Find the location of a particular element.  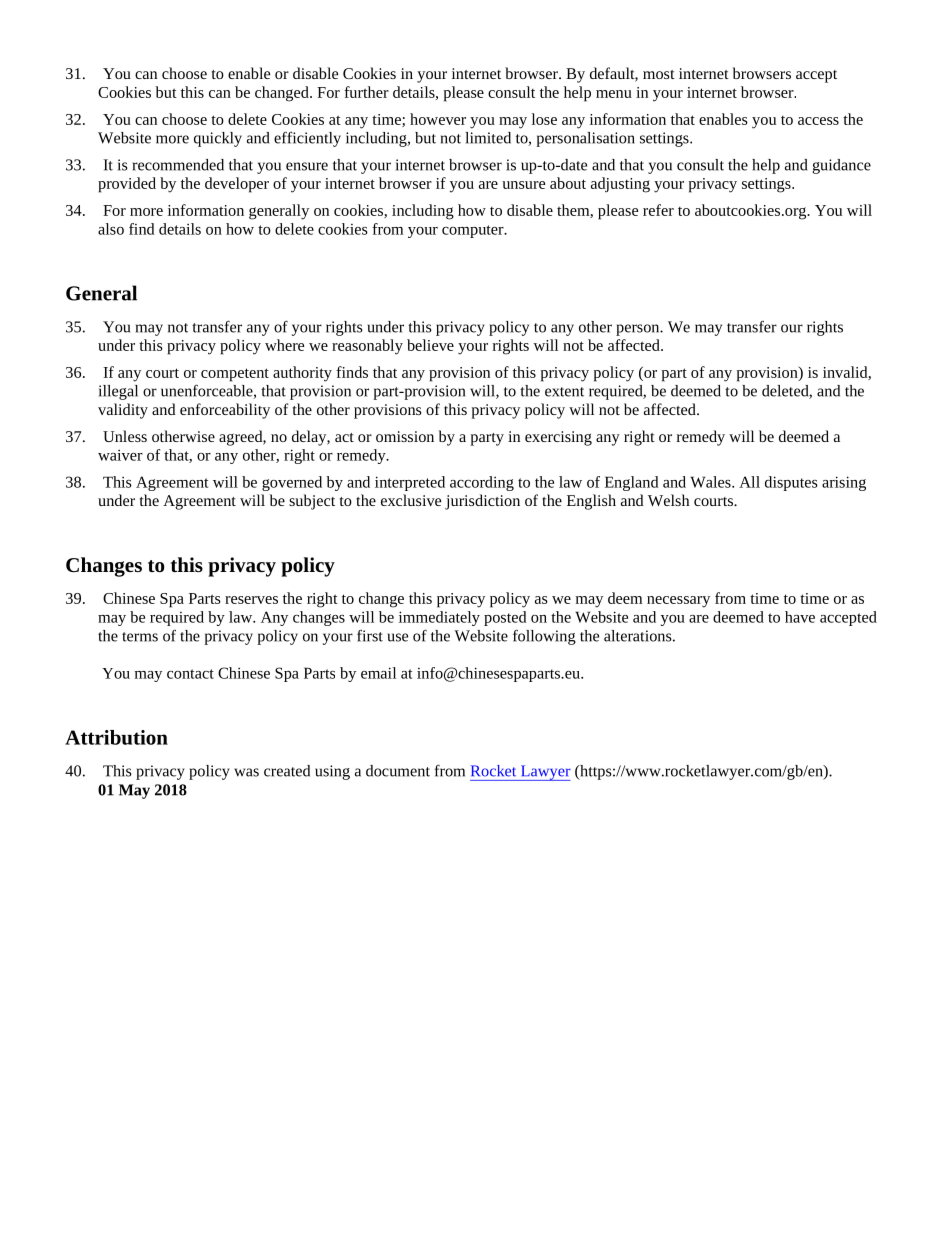

according is located at coordinates (482, 483).
